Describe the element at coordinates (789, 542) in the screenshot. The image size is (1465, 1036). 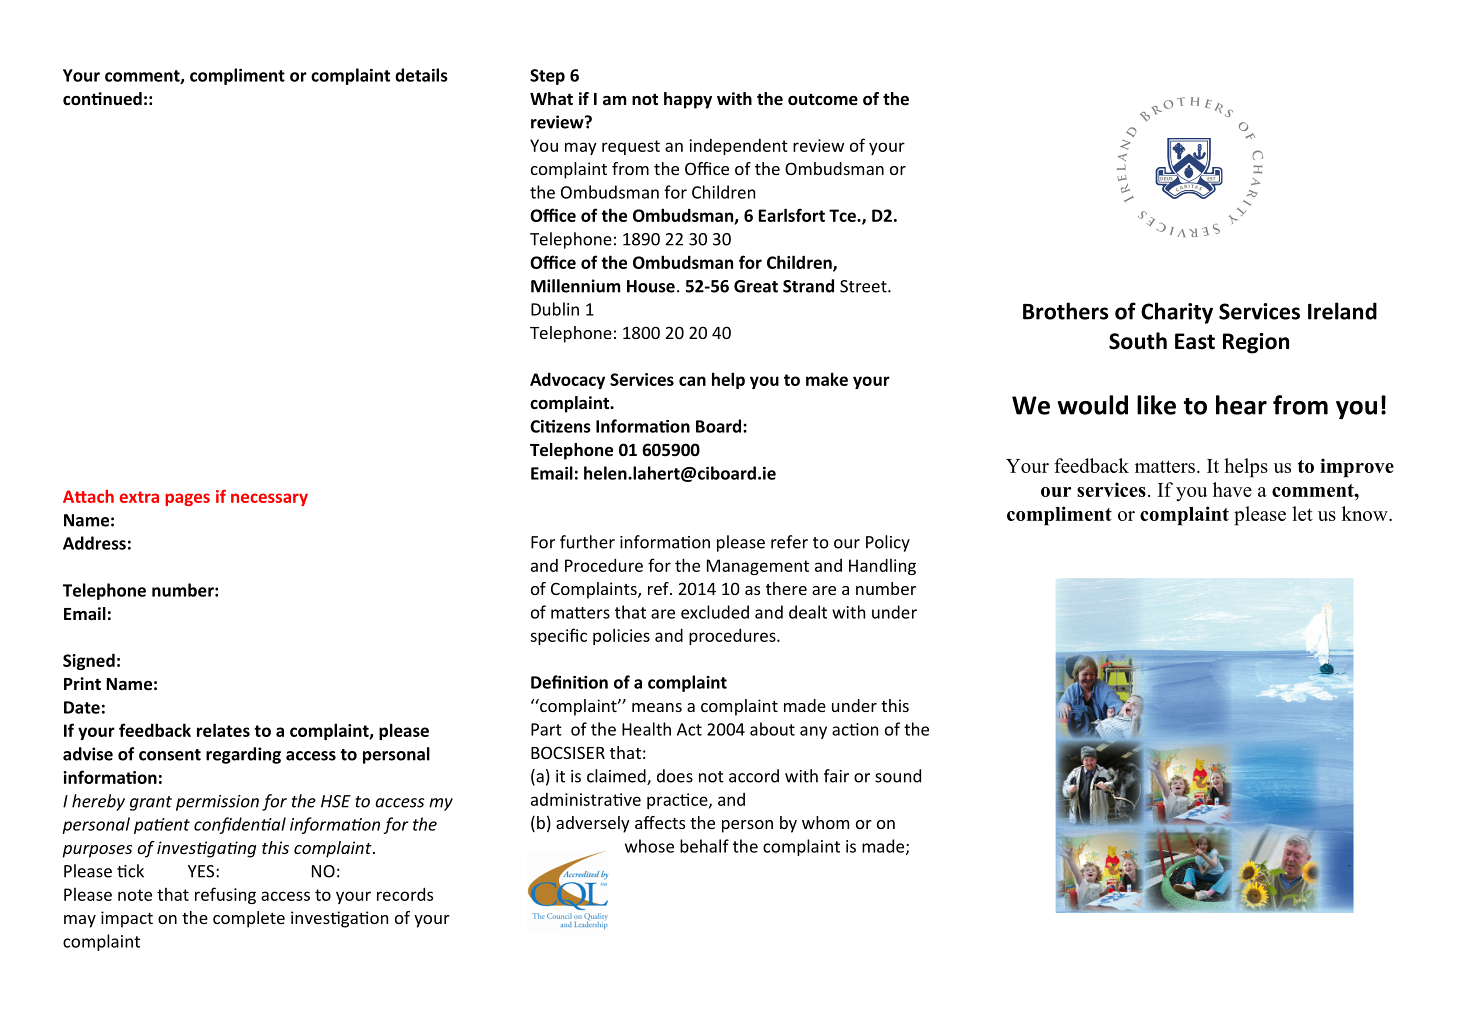
I see `refer` at that location.
